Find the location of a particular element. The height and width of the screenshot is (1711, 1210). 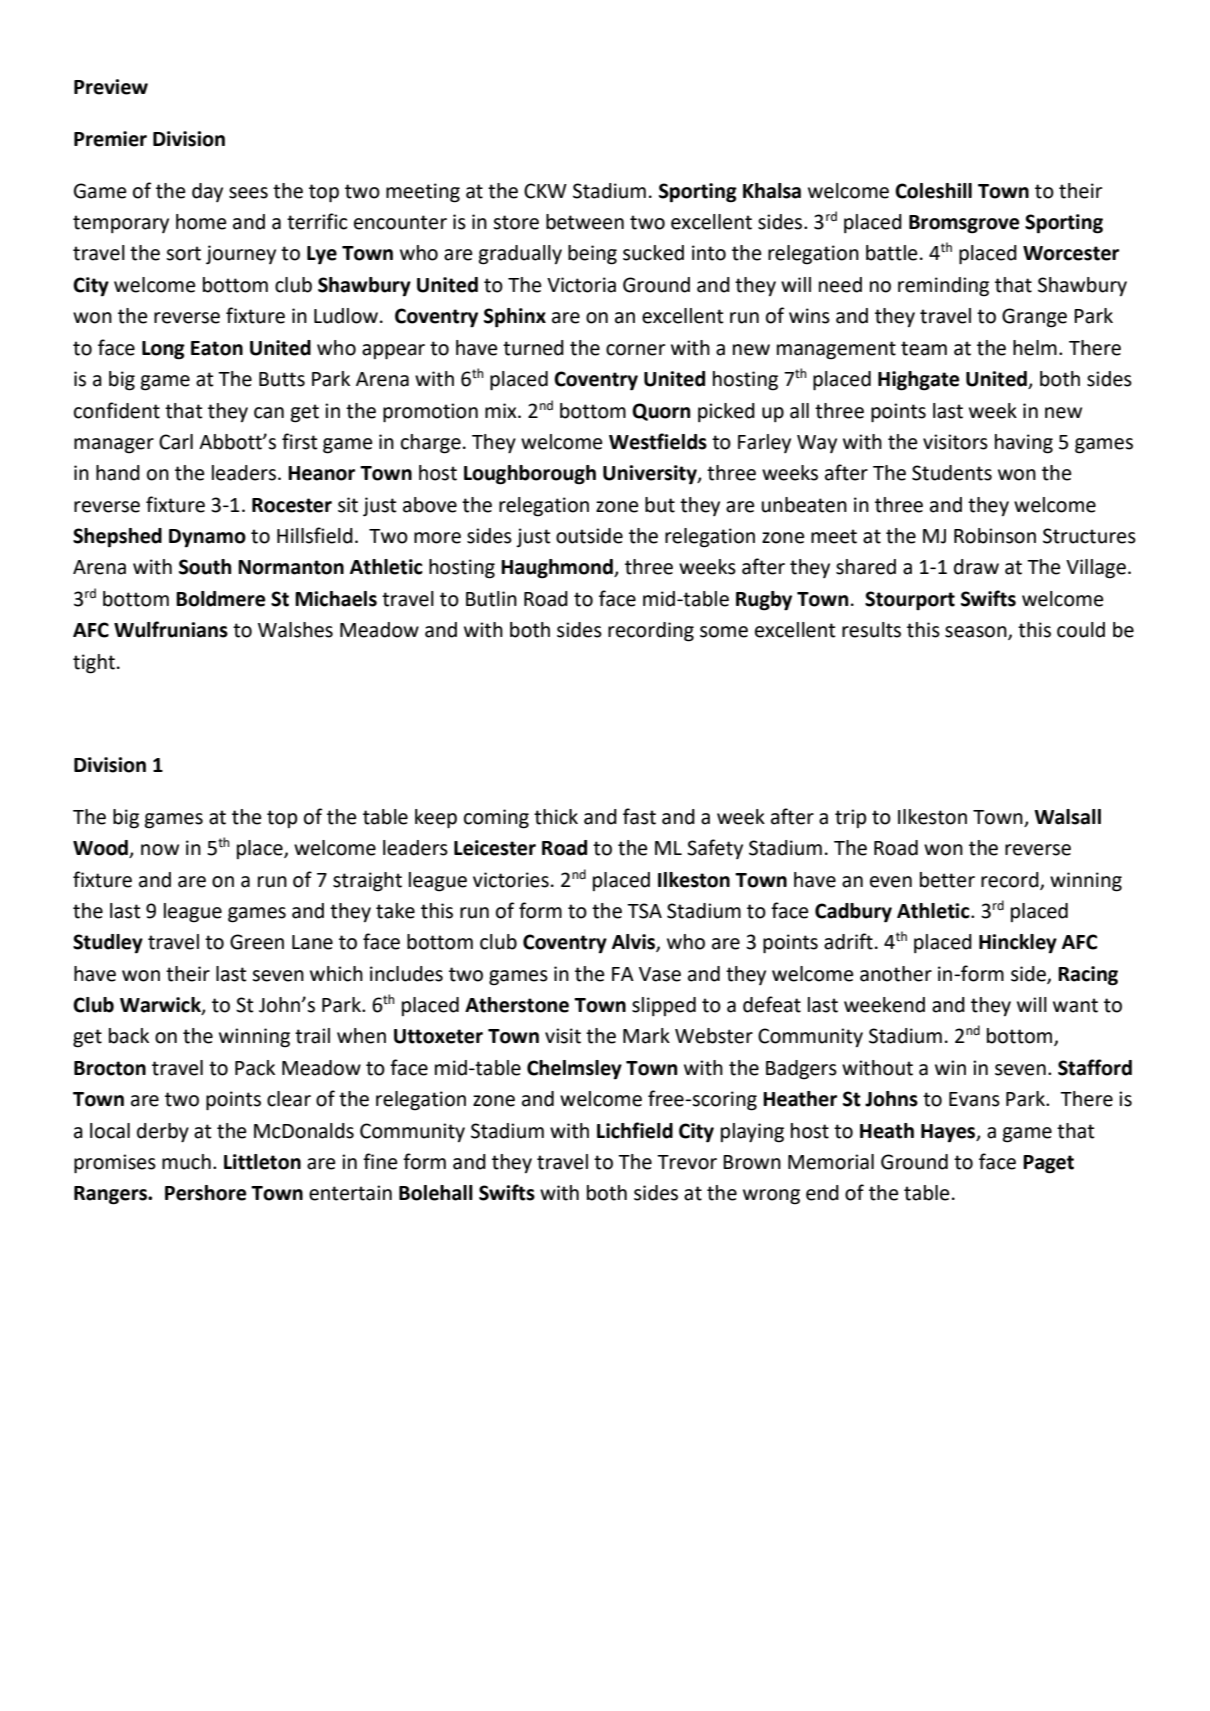

between is located at coordinates (585, 222).
